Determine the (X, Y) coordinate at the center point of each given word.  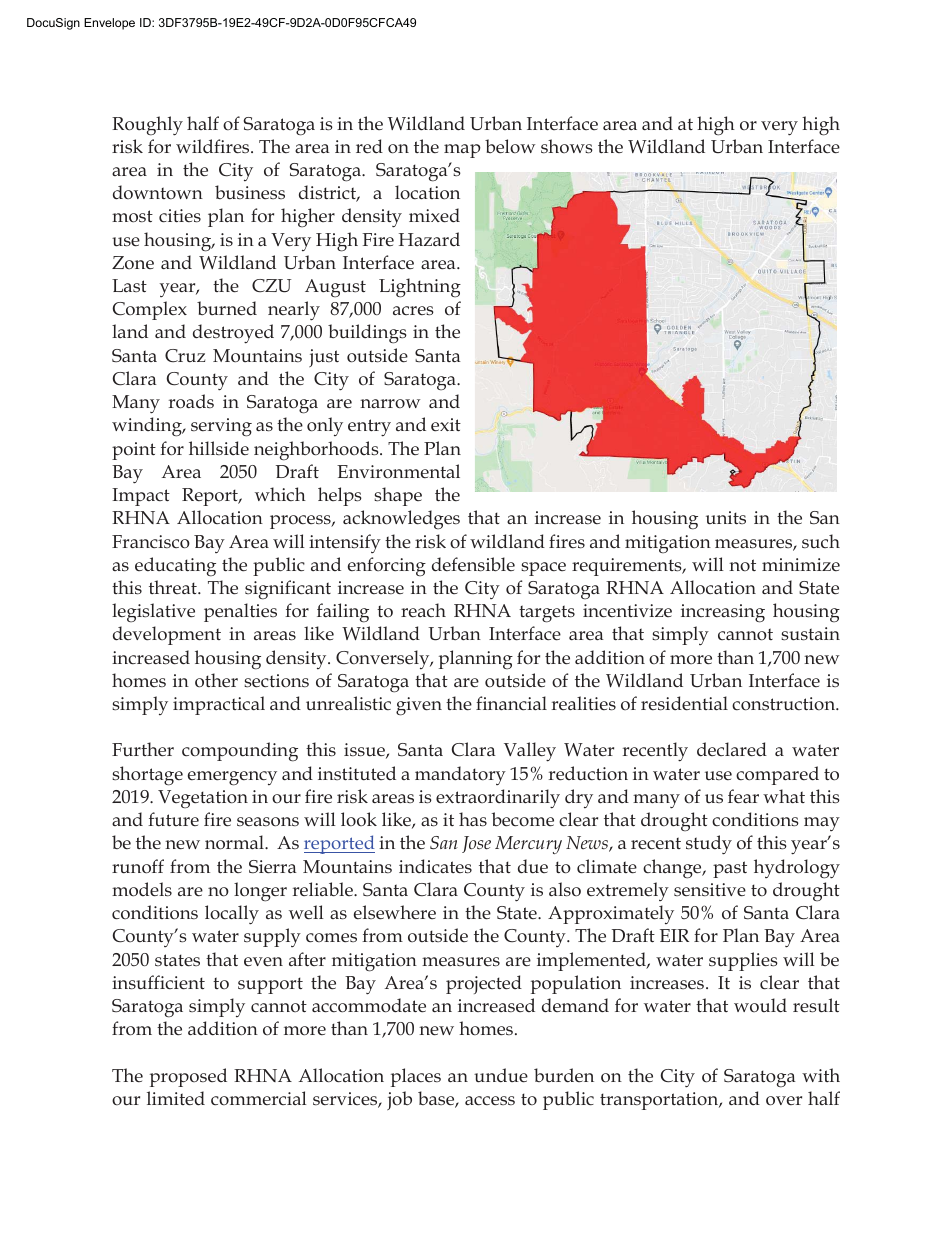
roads (191, 401)
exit (446, 425)
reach (423, 610)
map (462, 151)
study (709, 845)
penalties (240, 612)
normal (235, 842)
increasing (723, 613)
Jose (476, 844)
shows (567, 146)
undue (501, 1075)
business (250, 192)
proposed (188, 1077)
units (726, 518)
